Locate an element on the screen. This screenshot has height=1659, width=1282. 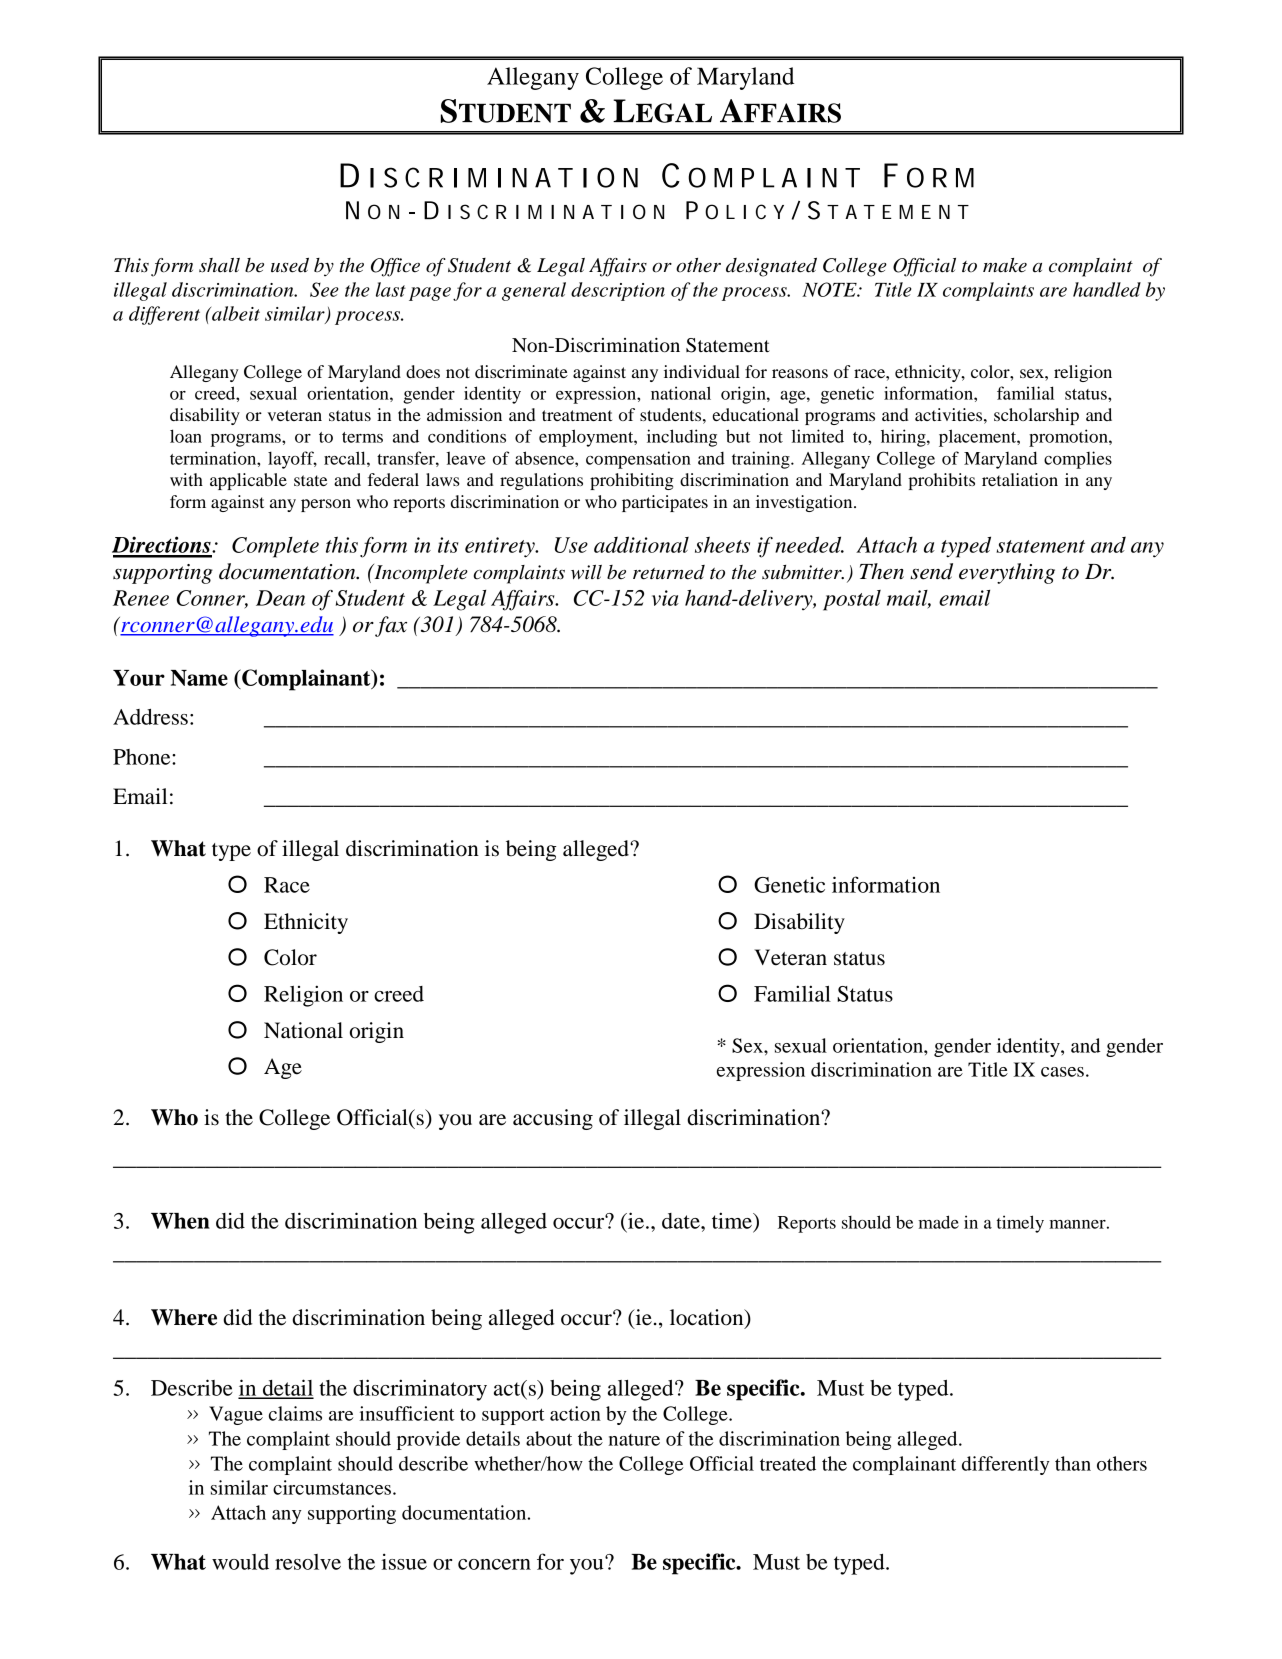
Dean is located at coordinates (280, 598).
